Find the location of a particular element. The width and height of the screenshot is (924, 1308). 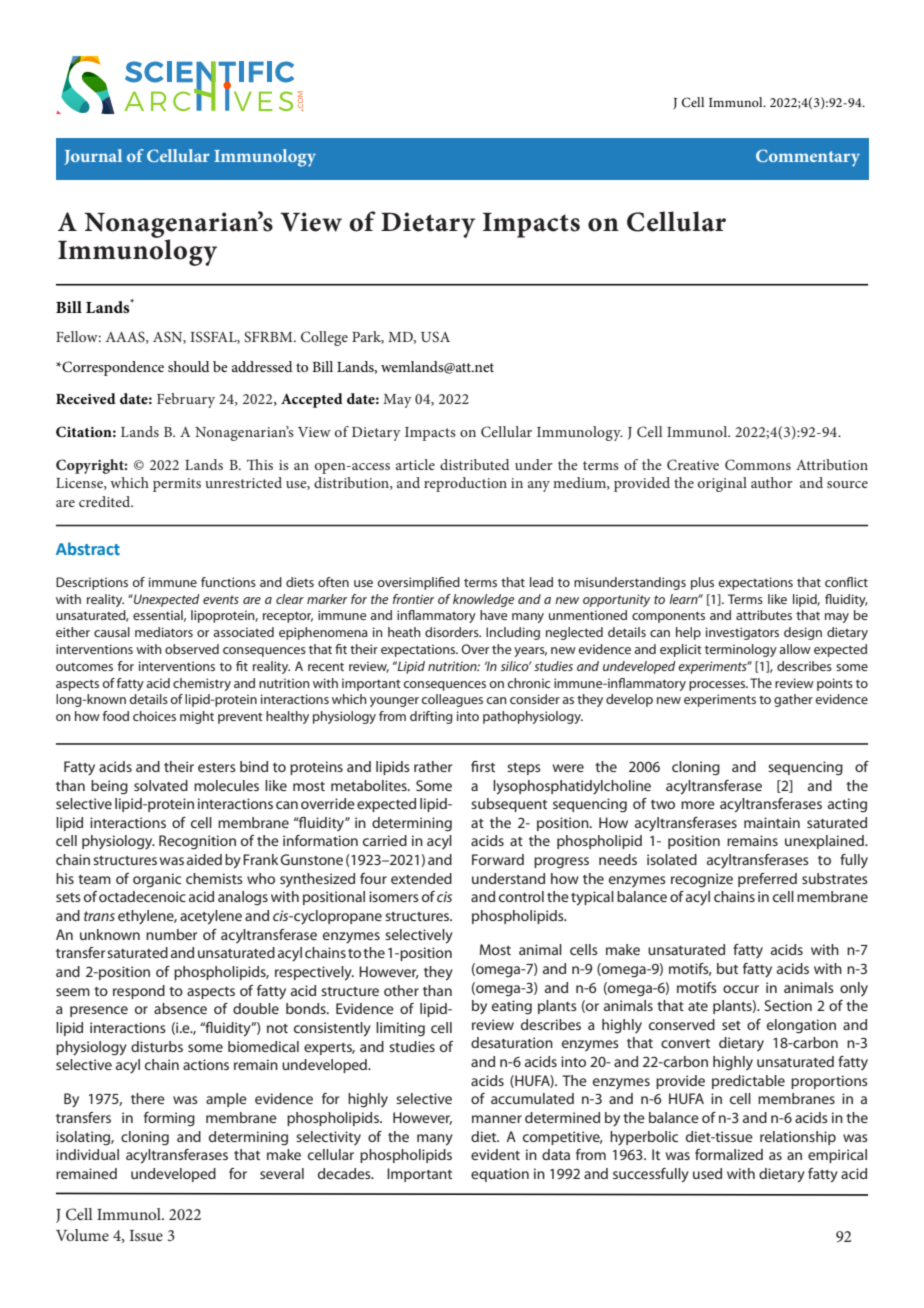

equation is located at coordinates (500, 1175).
